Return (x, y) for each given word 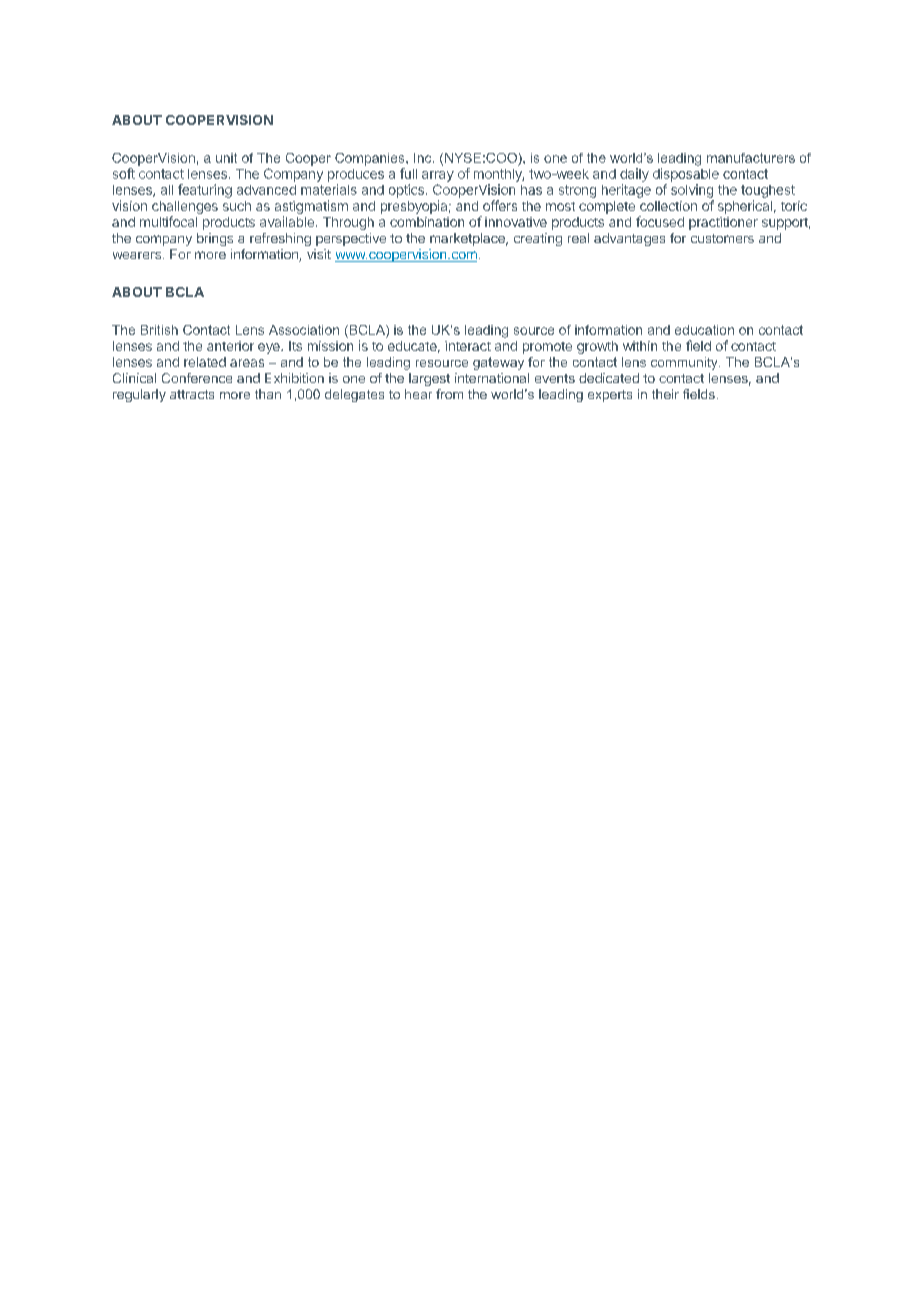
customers (722, 238)
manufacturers (751, 158)
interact (468, 346)
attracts (192, 394)
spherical (745, 207)
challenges (185, 209)
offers (500, 205)
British (159, 330)
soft (124, 173)
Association (304, 330)
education (704, 330)
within (640, 346)
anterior (230, 346)
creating (538, 239)
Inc (424, 158)
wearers (137, 255)
